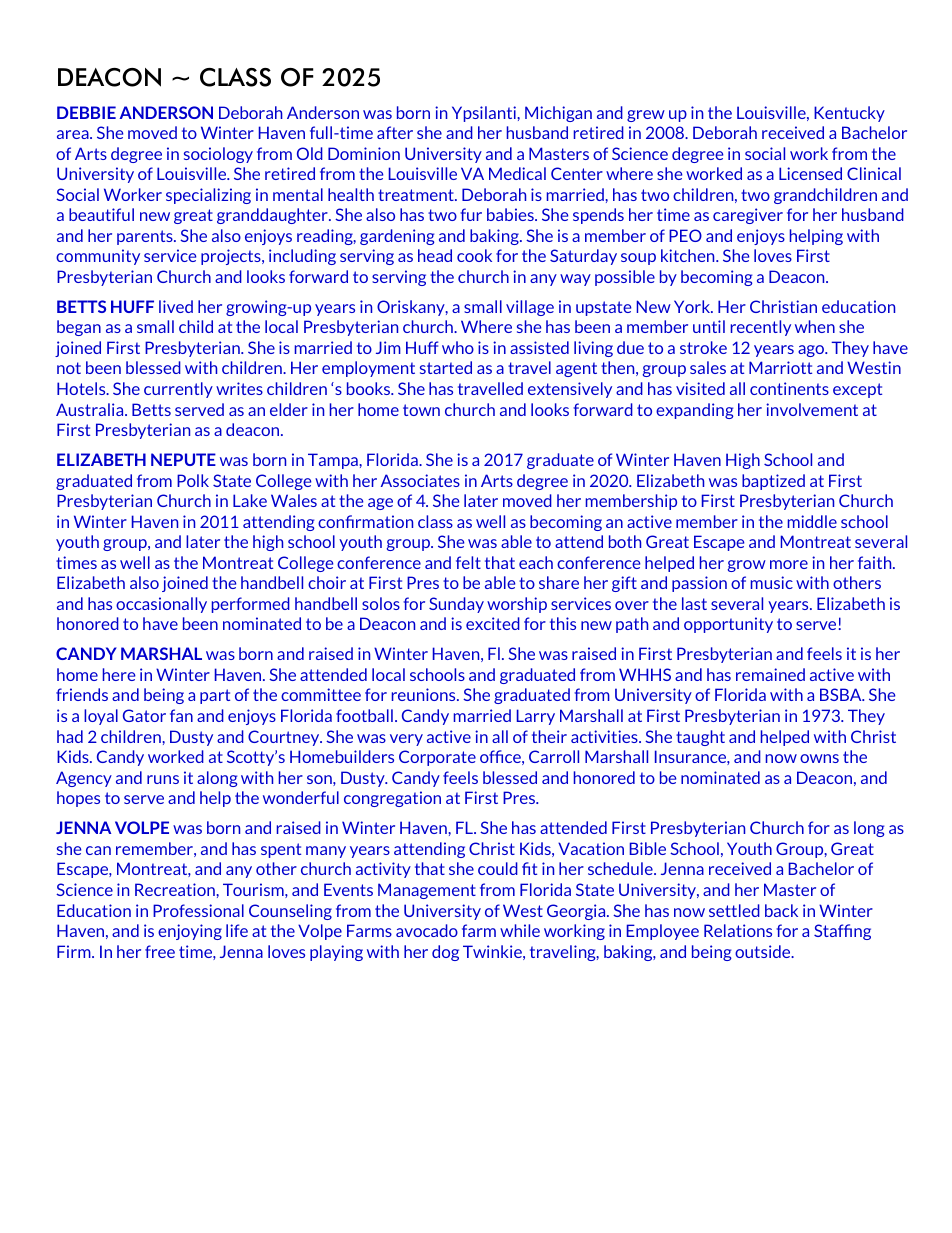  Describe the element at coordinates (421, 410) in the screenshot. I see `town` at that location.
